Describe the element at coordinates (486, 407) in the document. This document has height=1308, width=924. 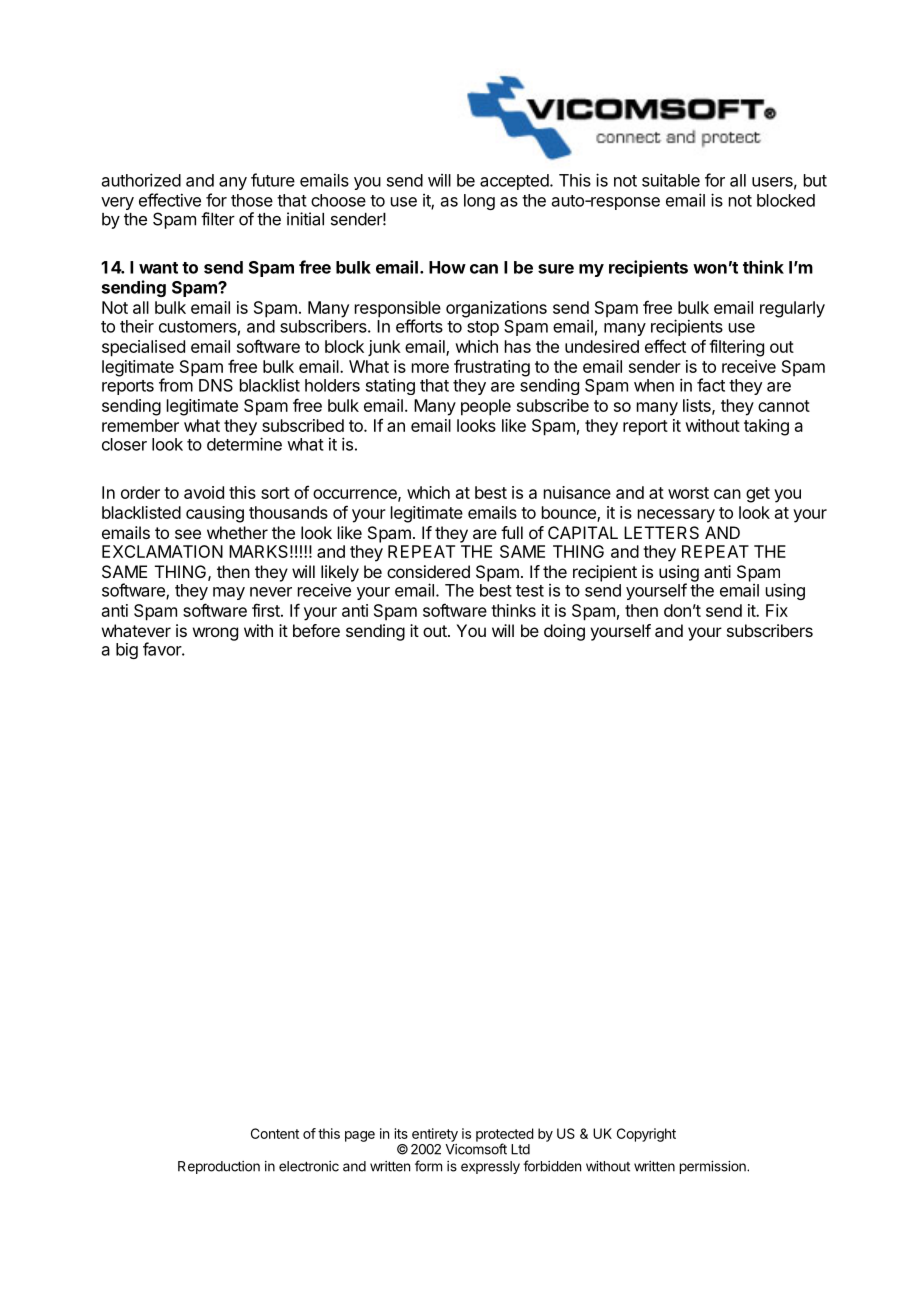
I see `people` at that location.
